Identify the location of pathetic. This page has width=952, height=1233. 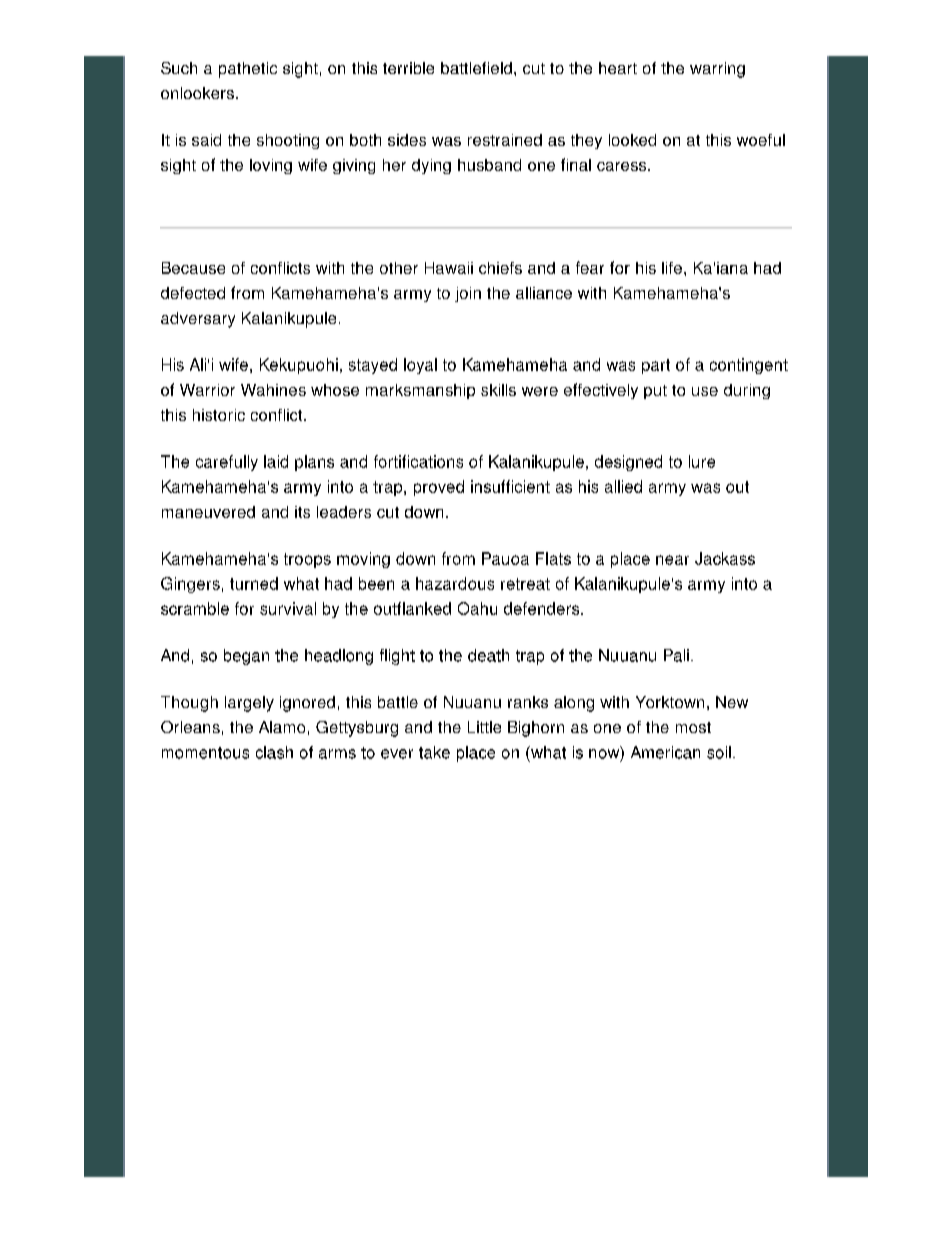
(248, 70).
